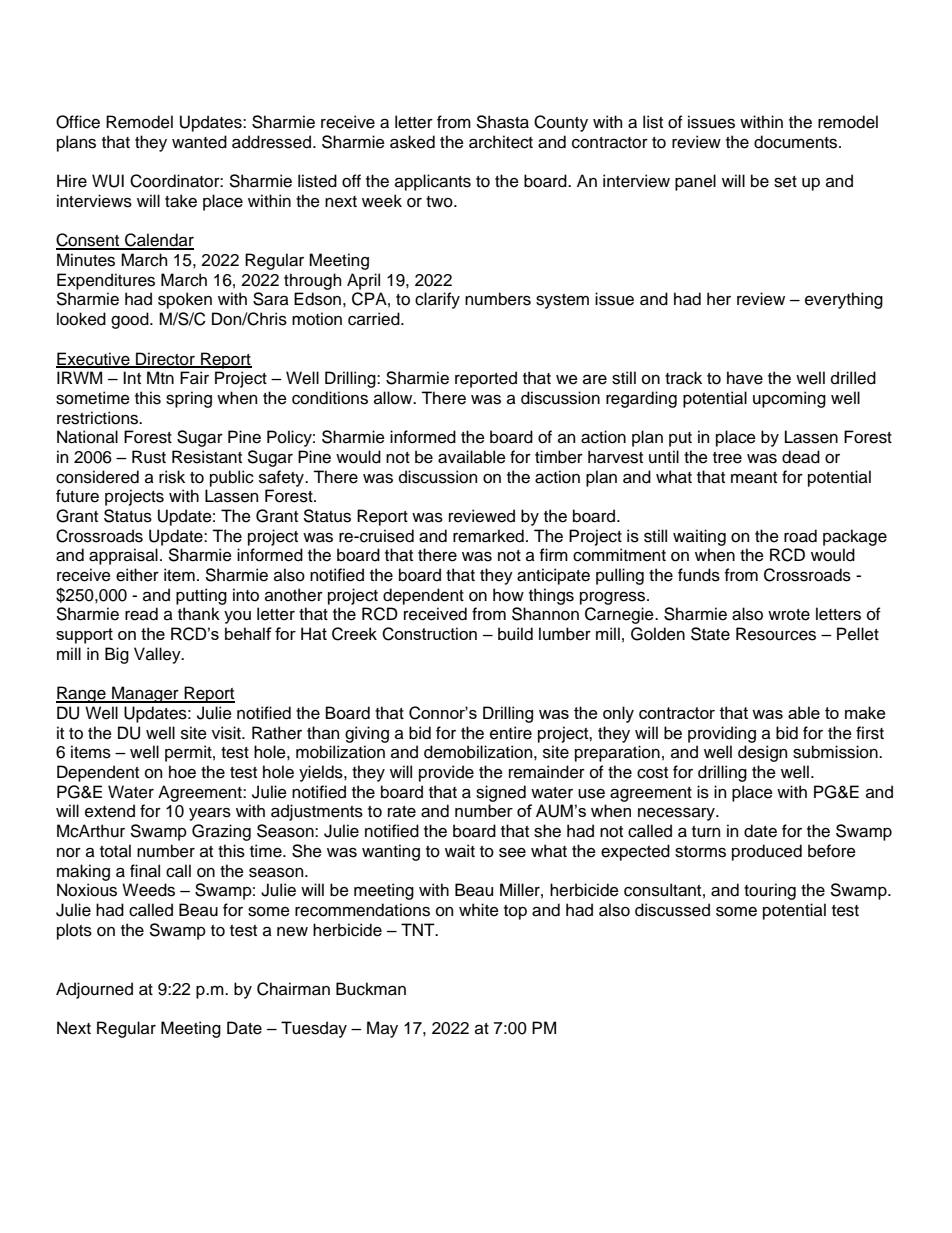  What do you see at coordinates (797, 142) in the image?
I see `documents` at bounding box center [797, 142].
